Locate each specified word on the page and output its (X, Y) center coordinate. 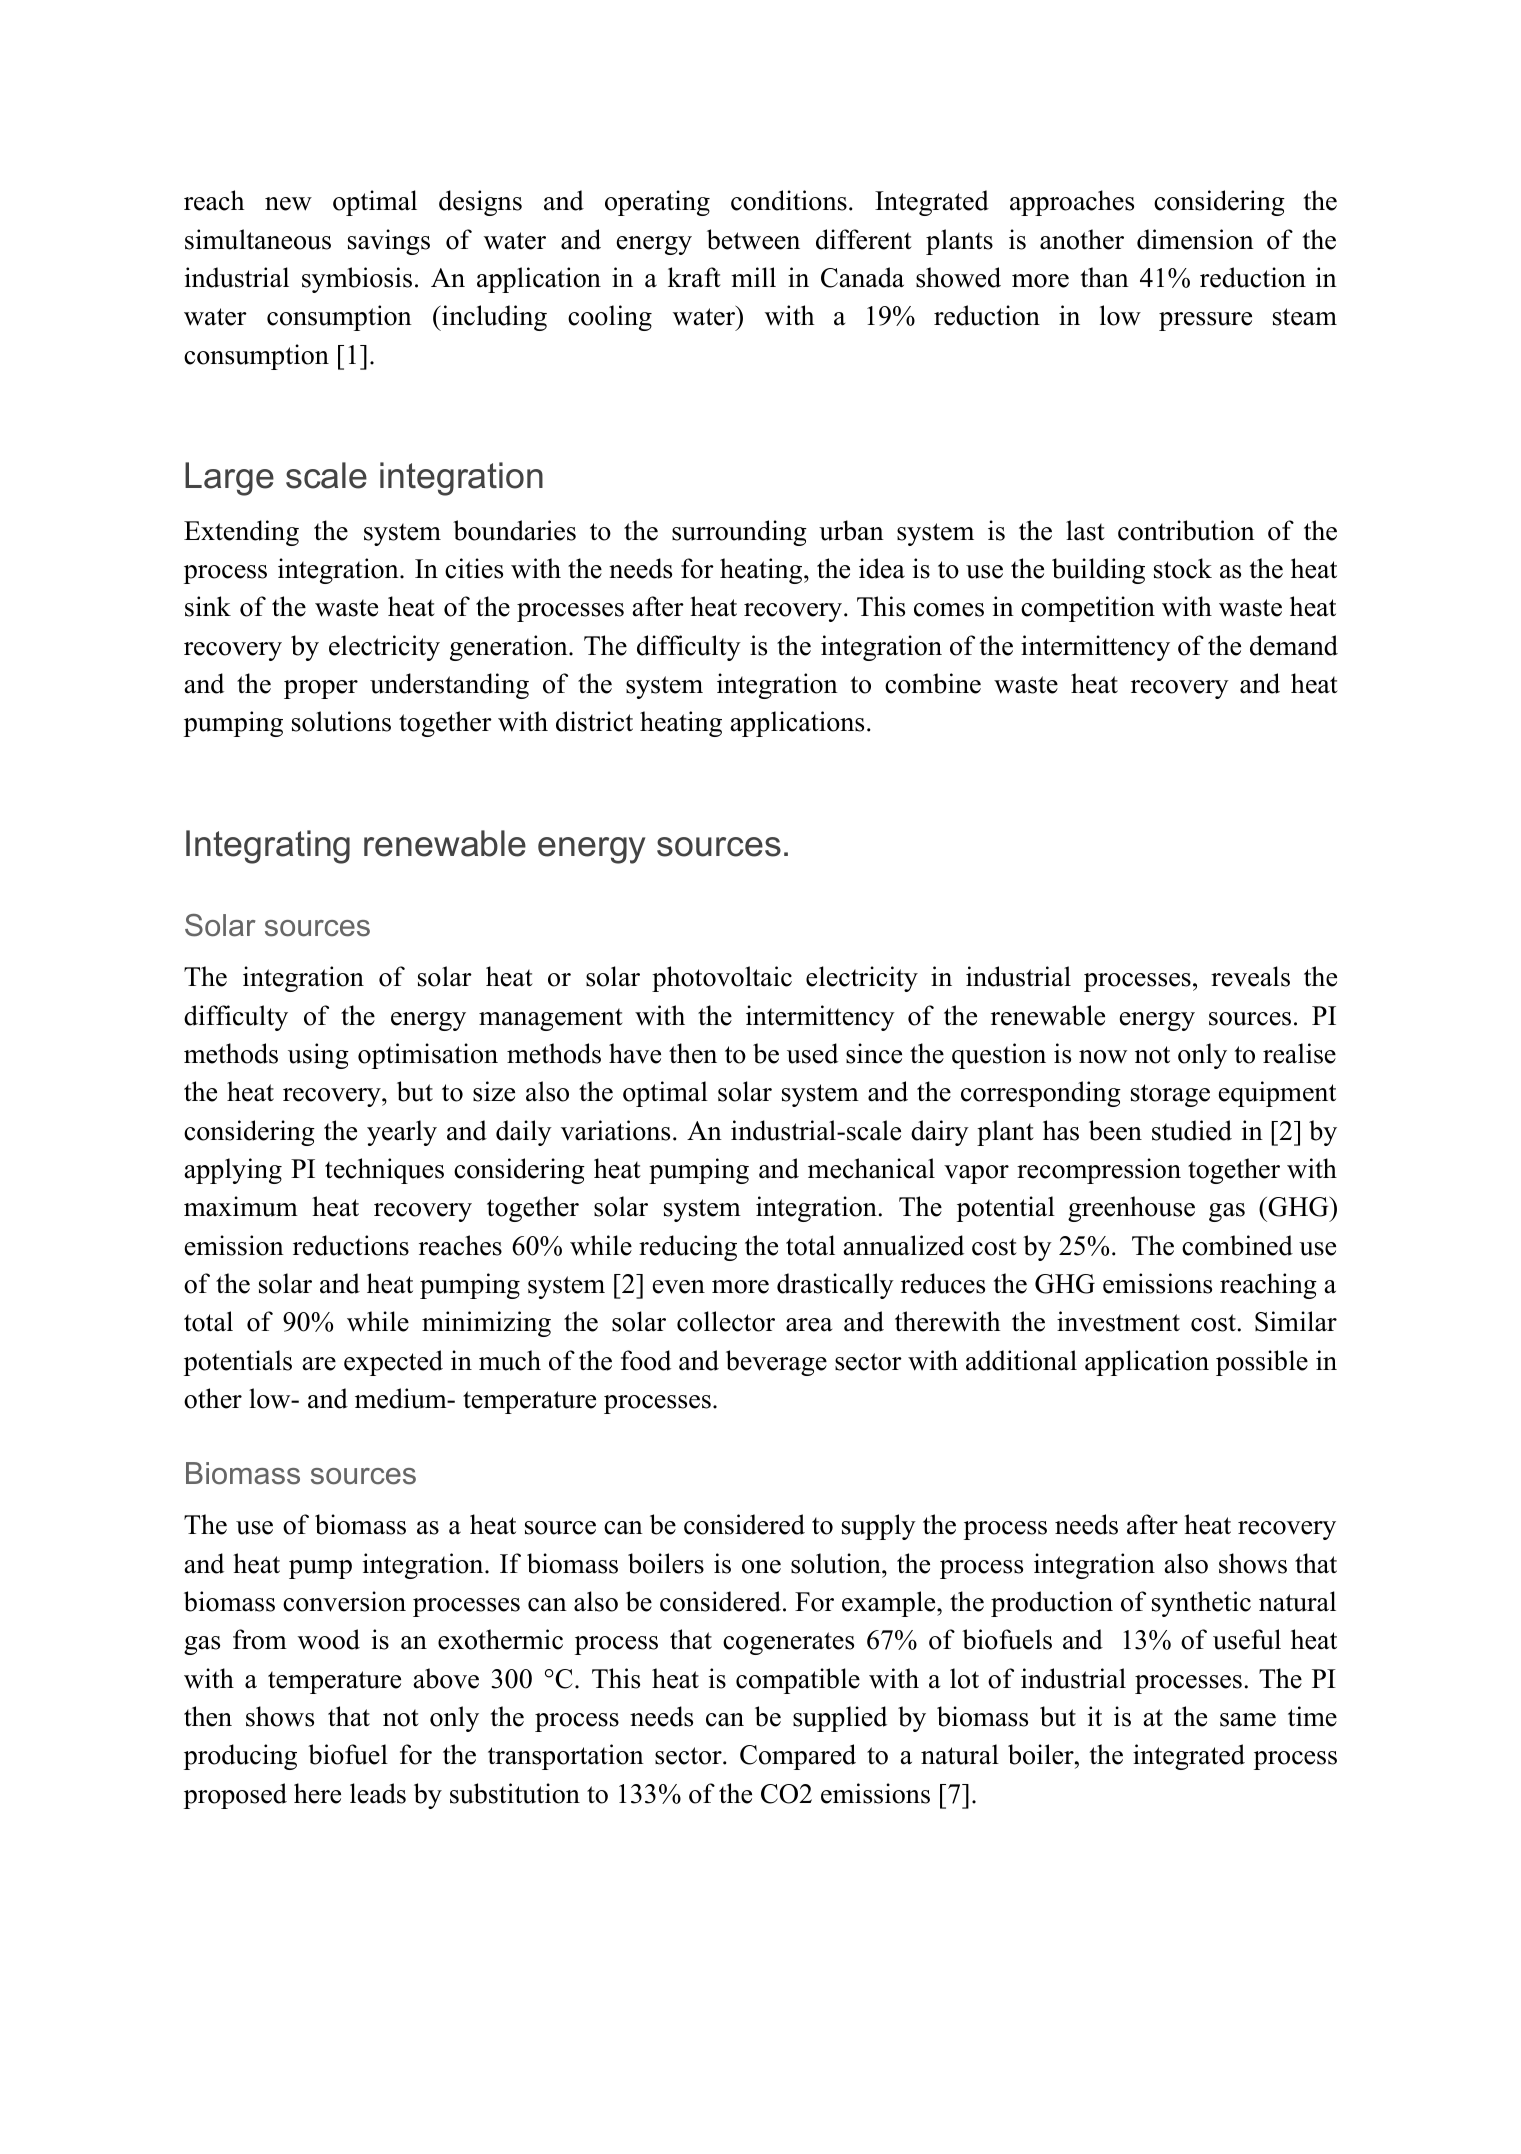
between (753, 239)
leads (378, 1793)
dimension (1195, 239)
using (318, 1056)
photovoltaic (722, 979)
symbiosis (357, 280)
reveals (1250, 976)
